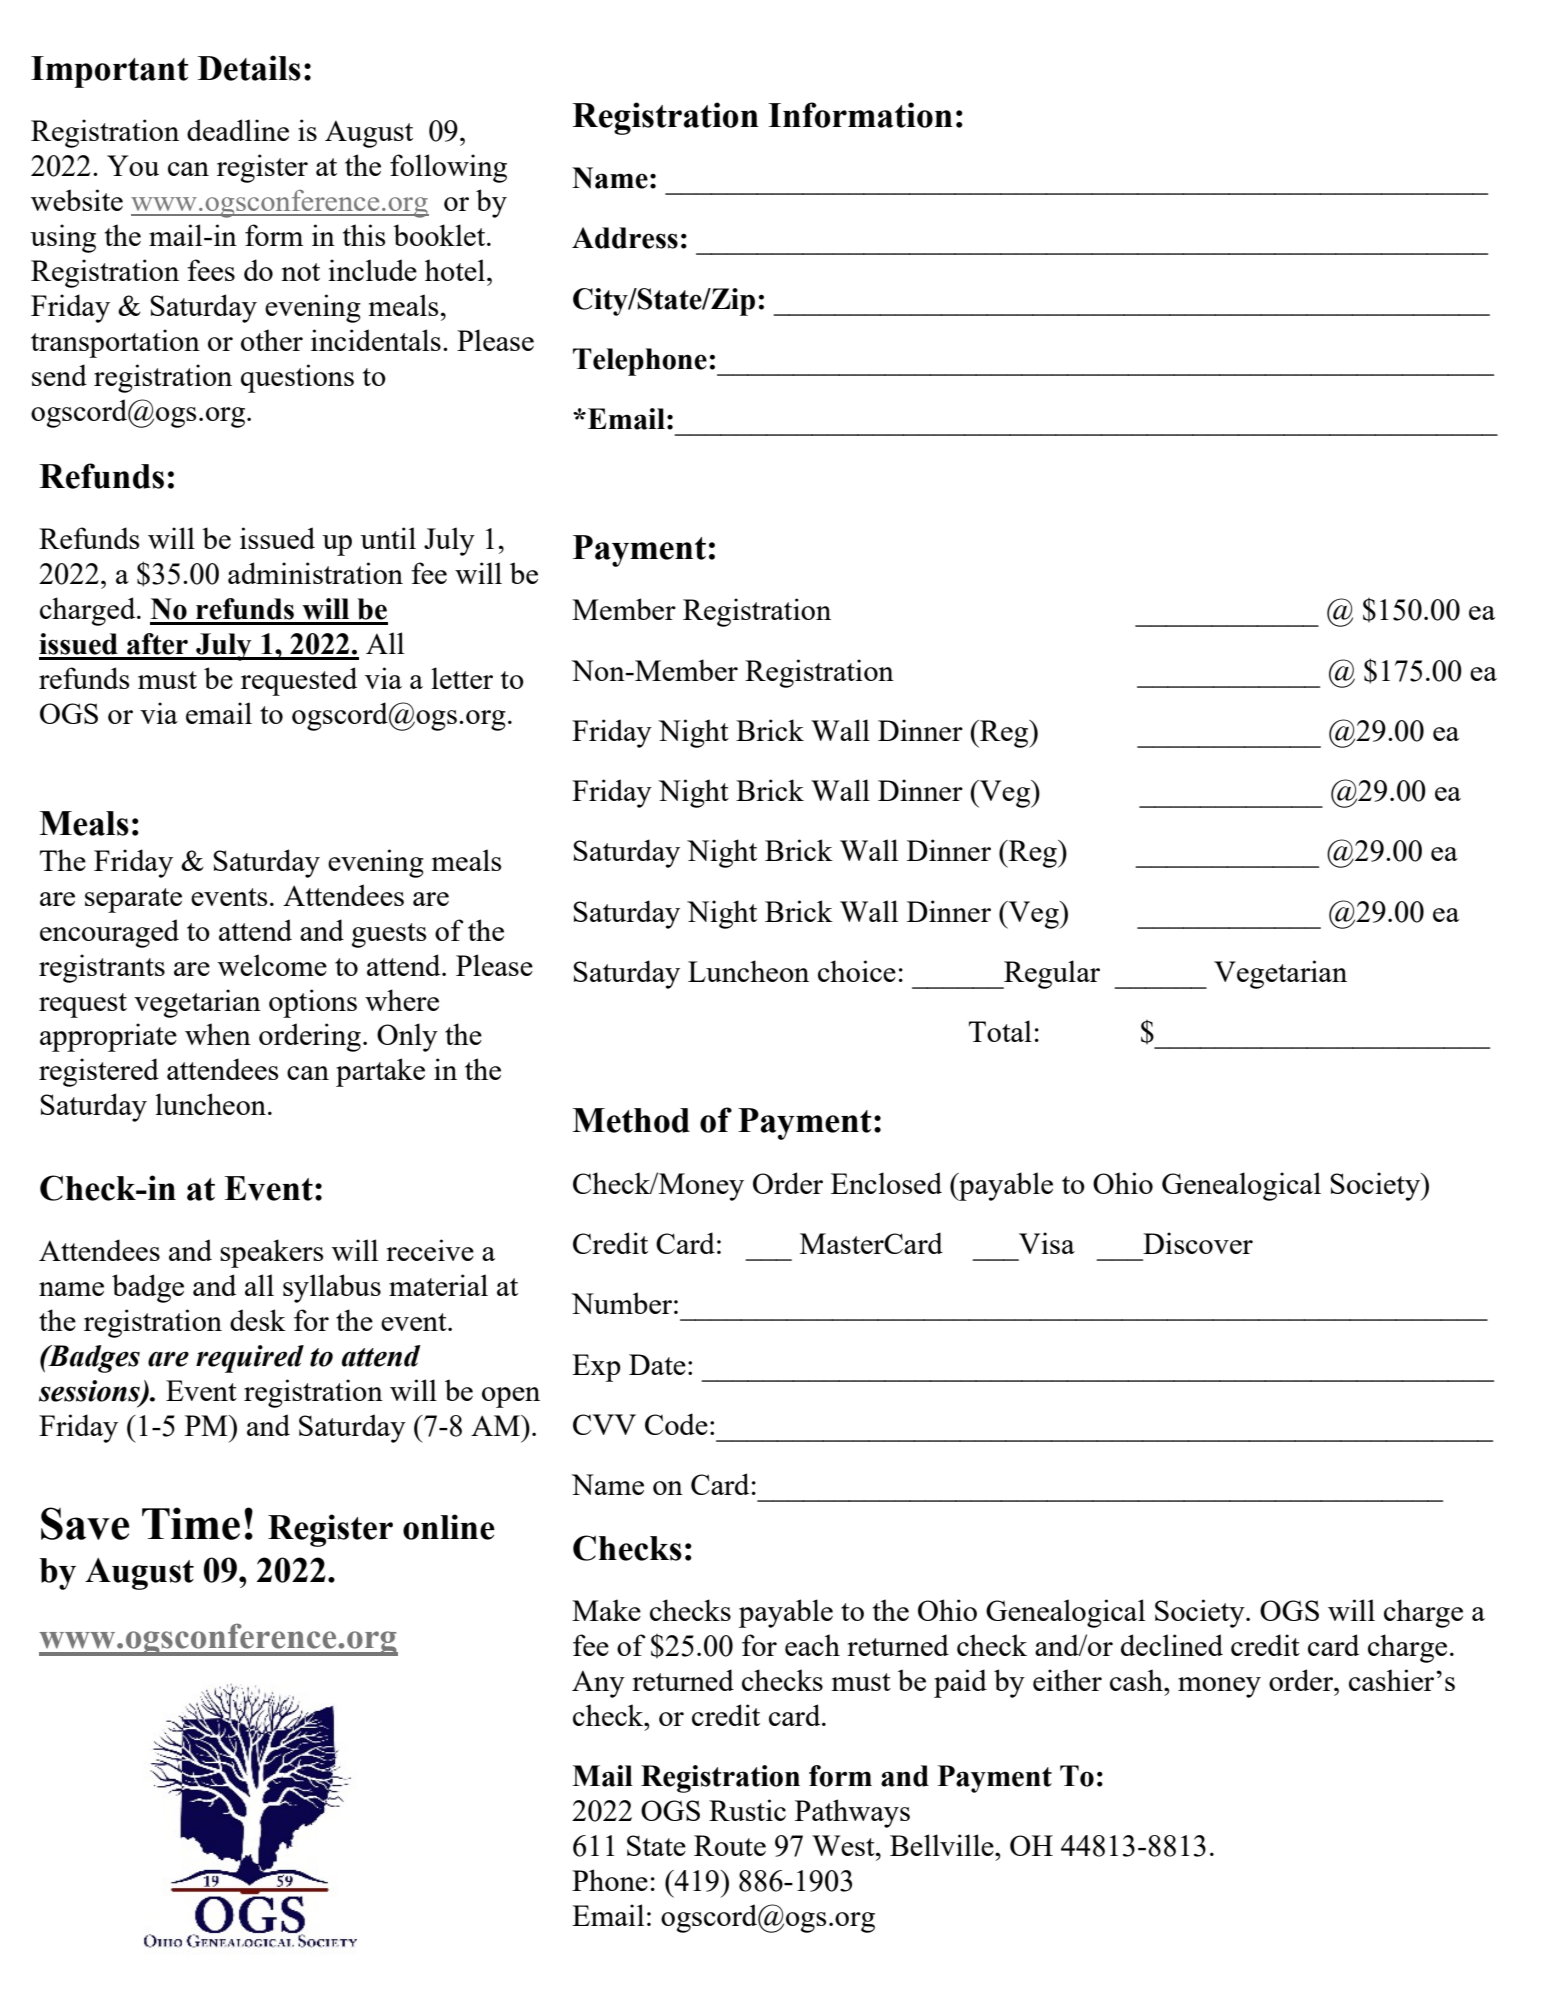 Image resolution: width=1549 pixels, height=2005 pixels. I want to click on Total, so click(1000, 1031).
